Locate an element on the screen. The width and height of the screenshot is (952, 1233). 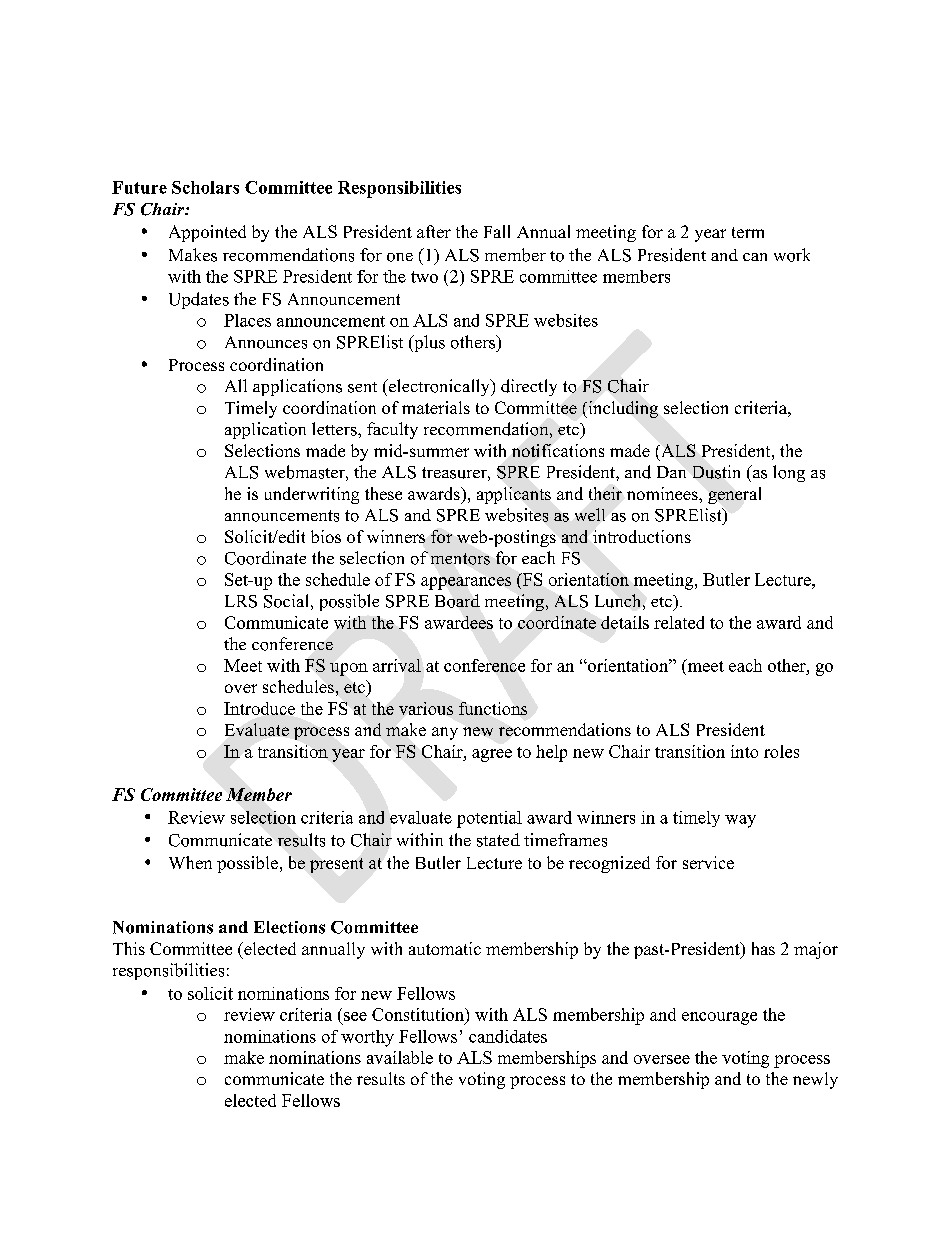
stated is located at coordinates (498, 840).
